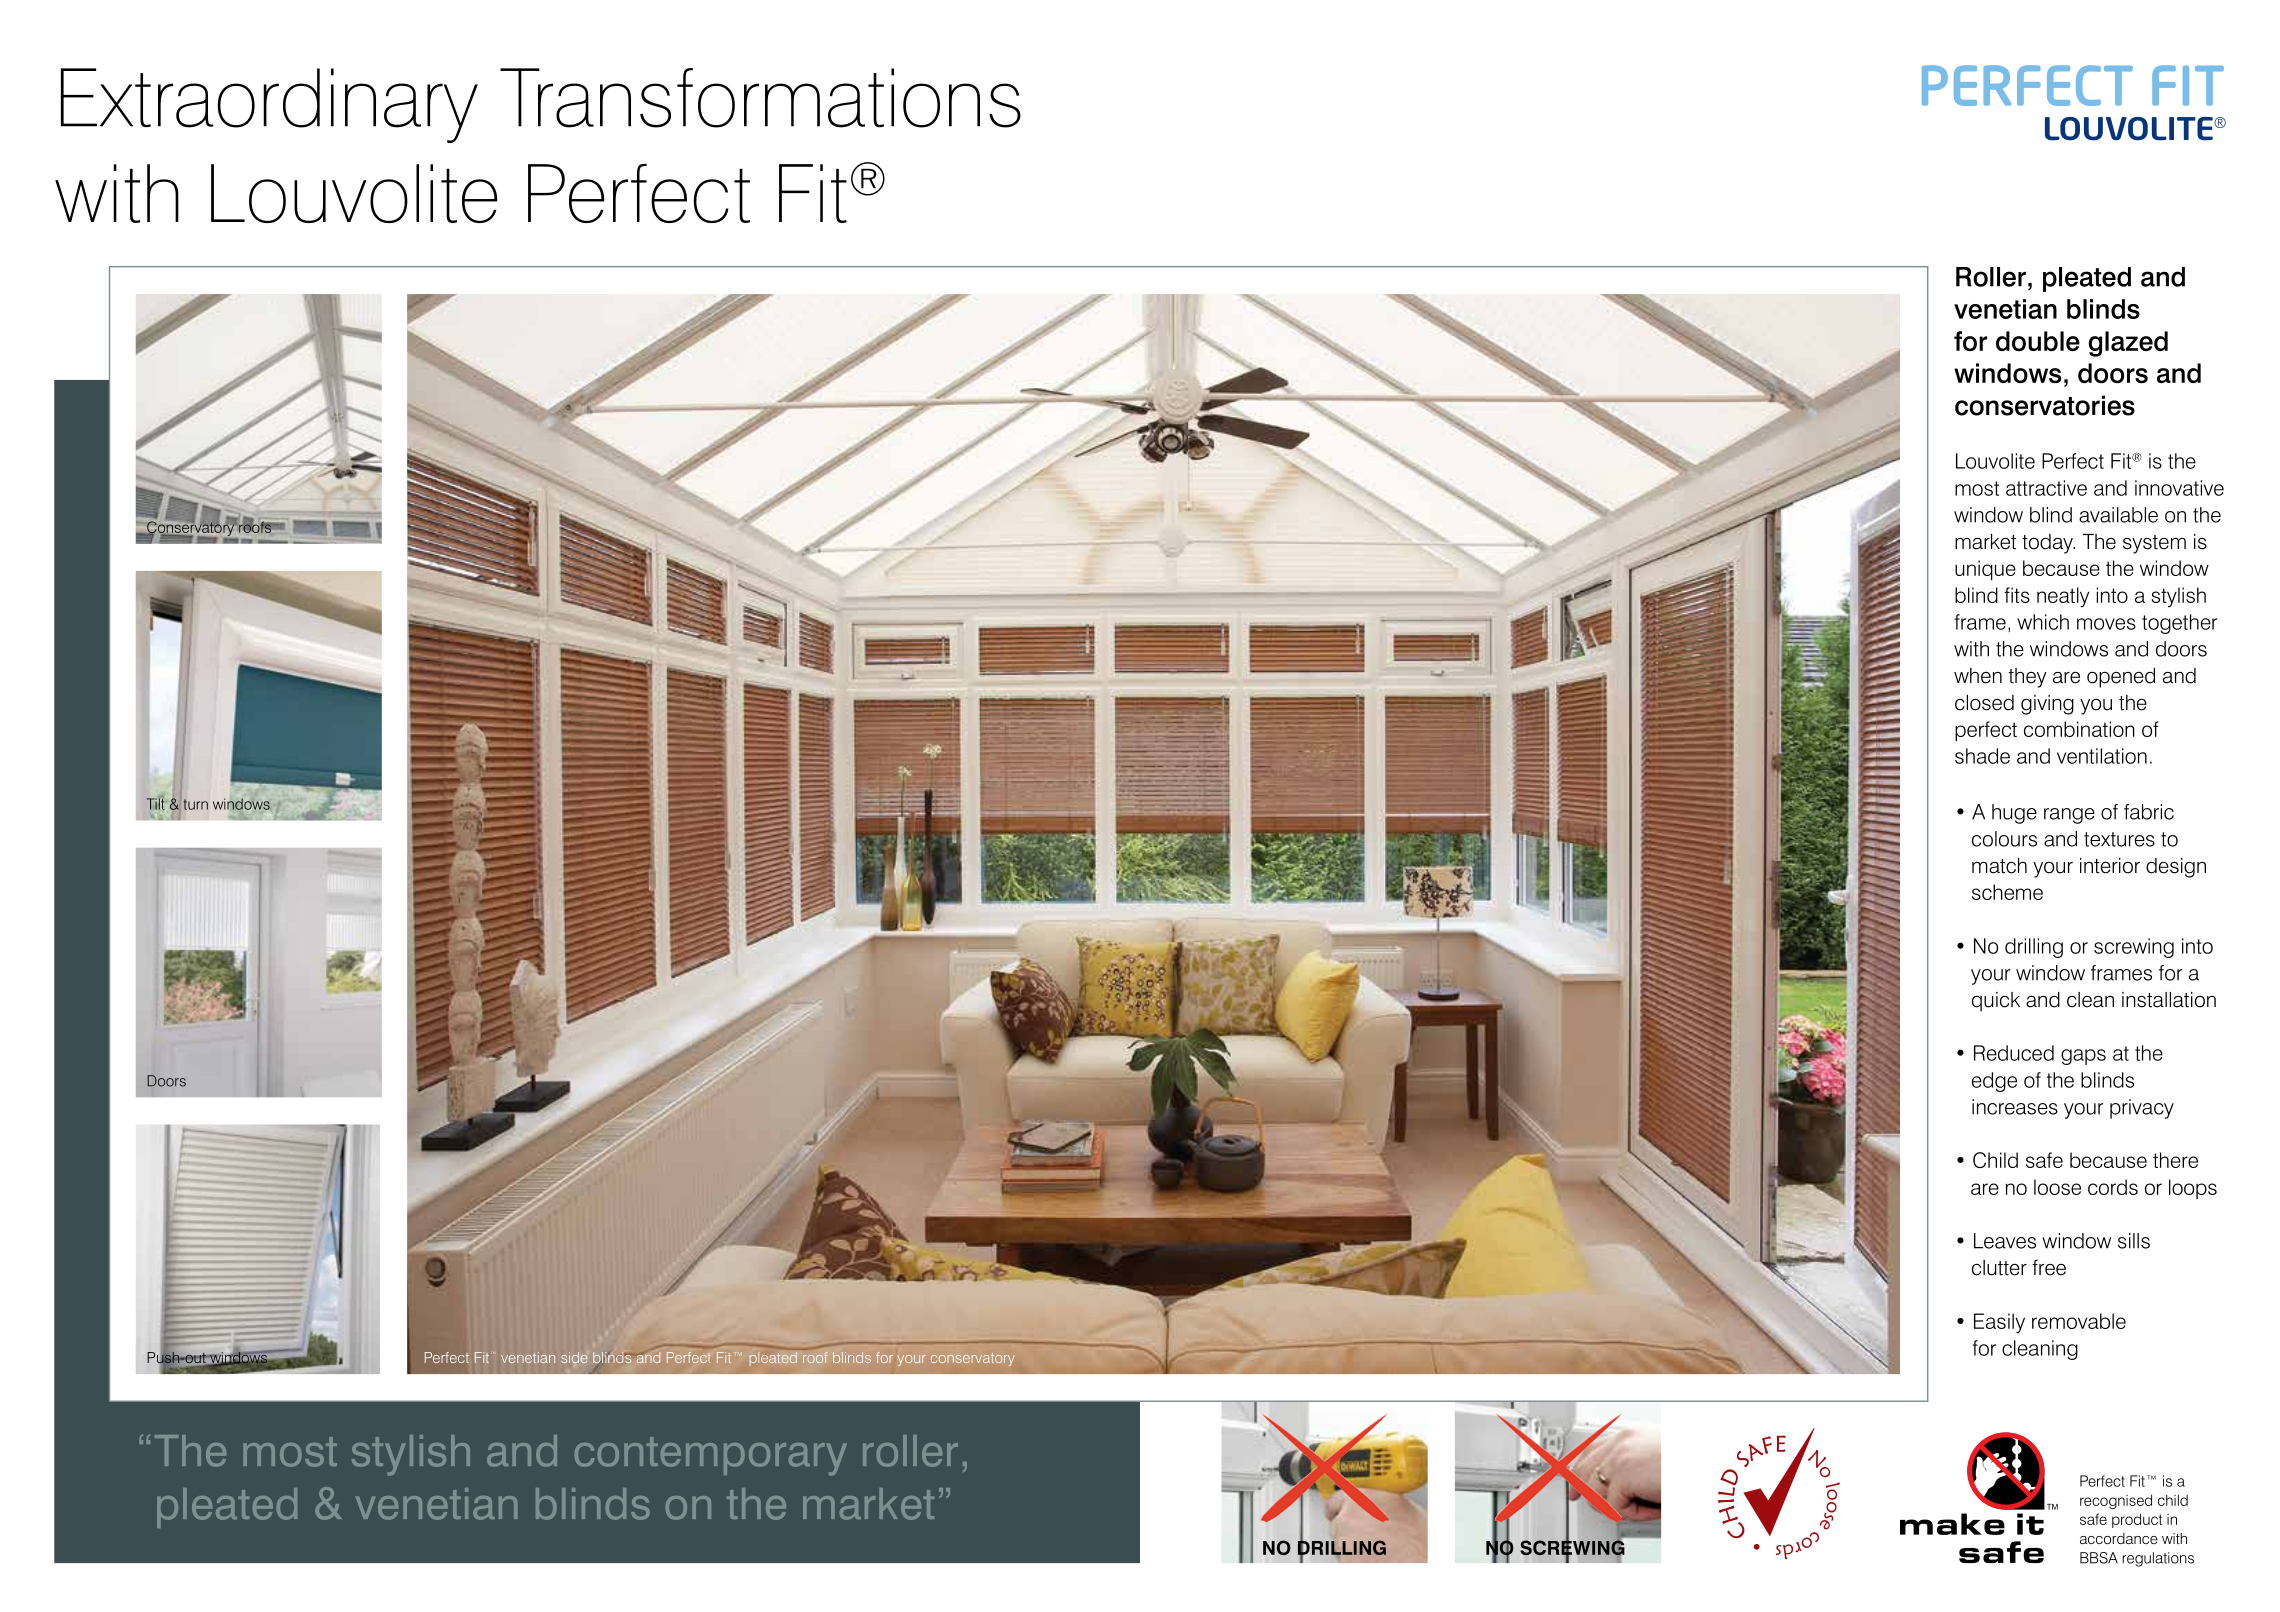  What do you see at coordinates (1984, 703) in the screenshot?
I see `closed` at bounding box center [1984, 703].
